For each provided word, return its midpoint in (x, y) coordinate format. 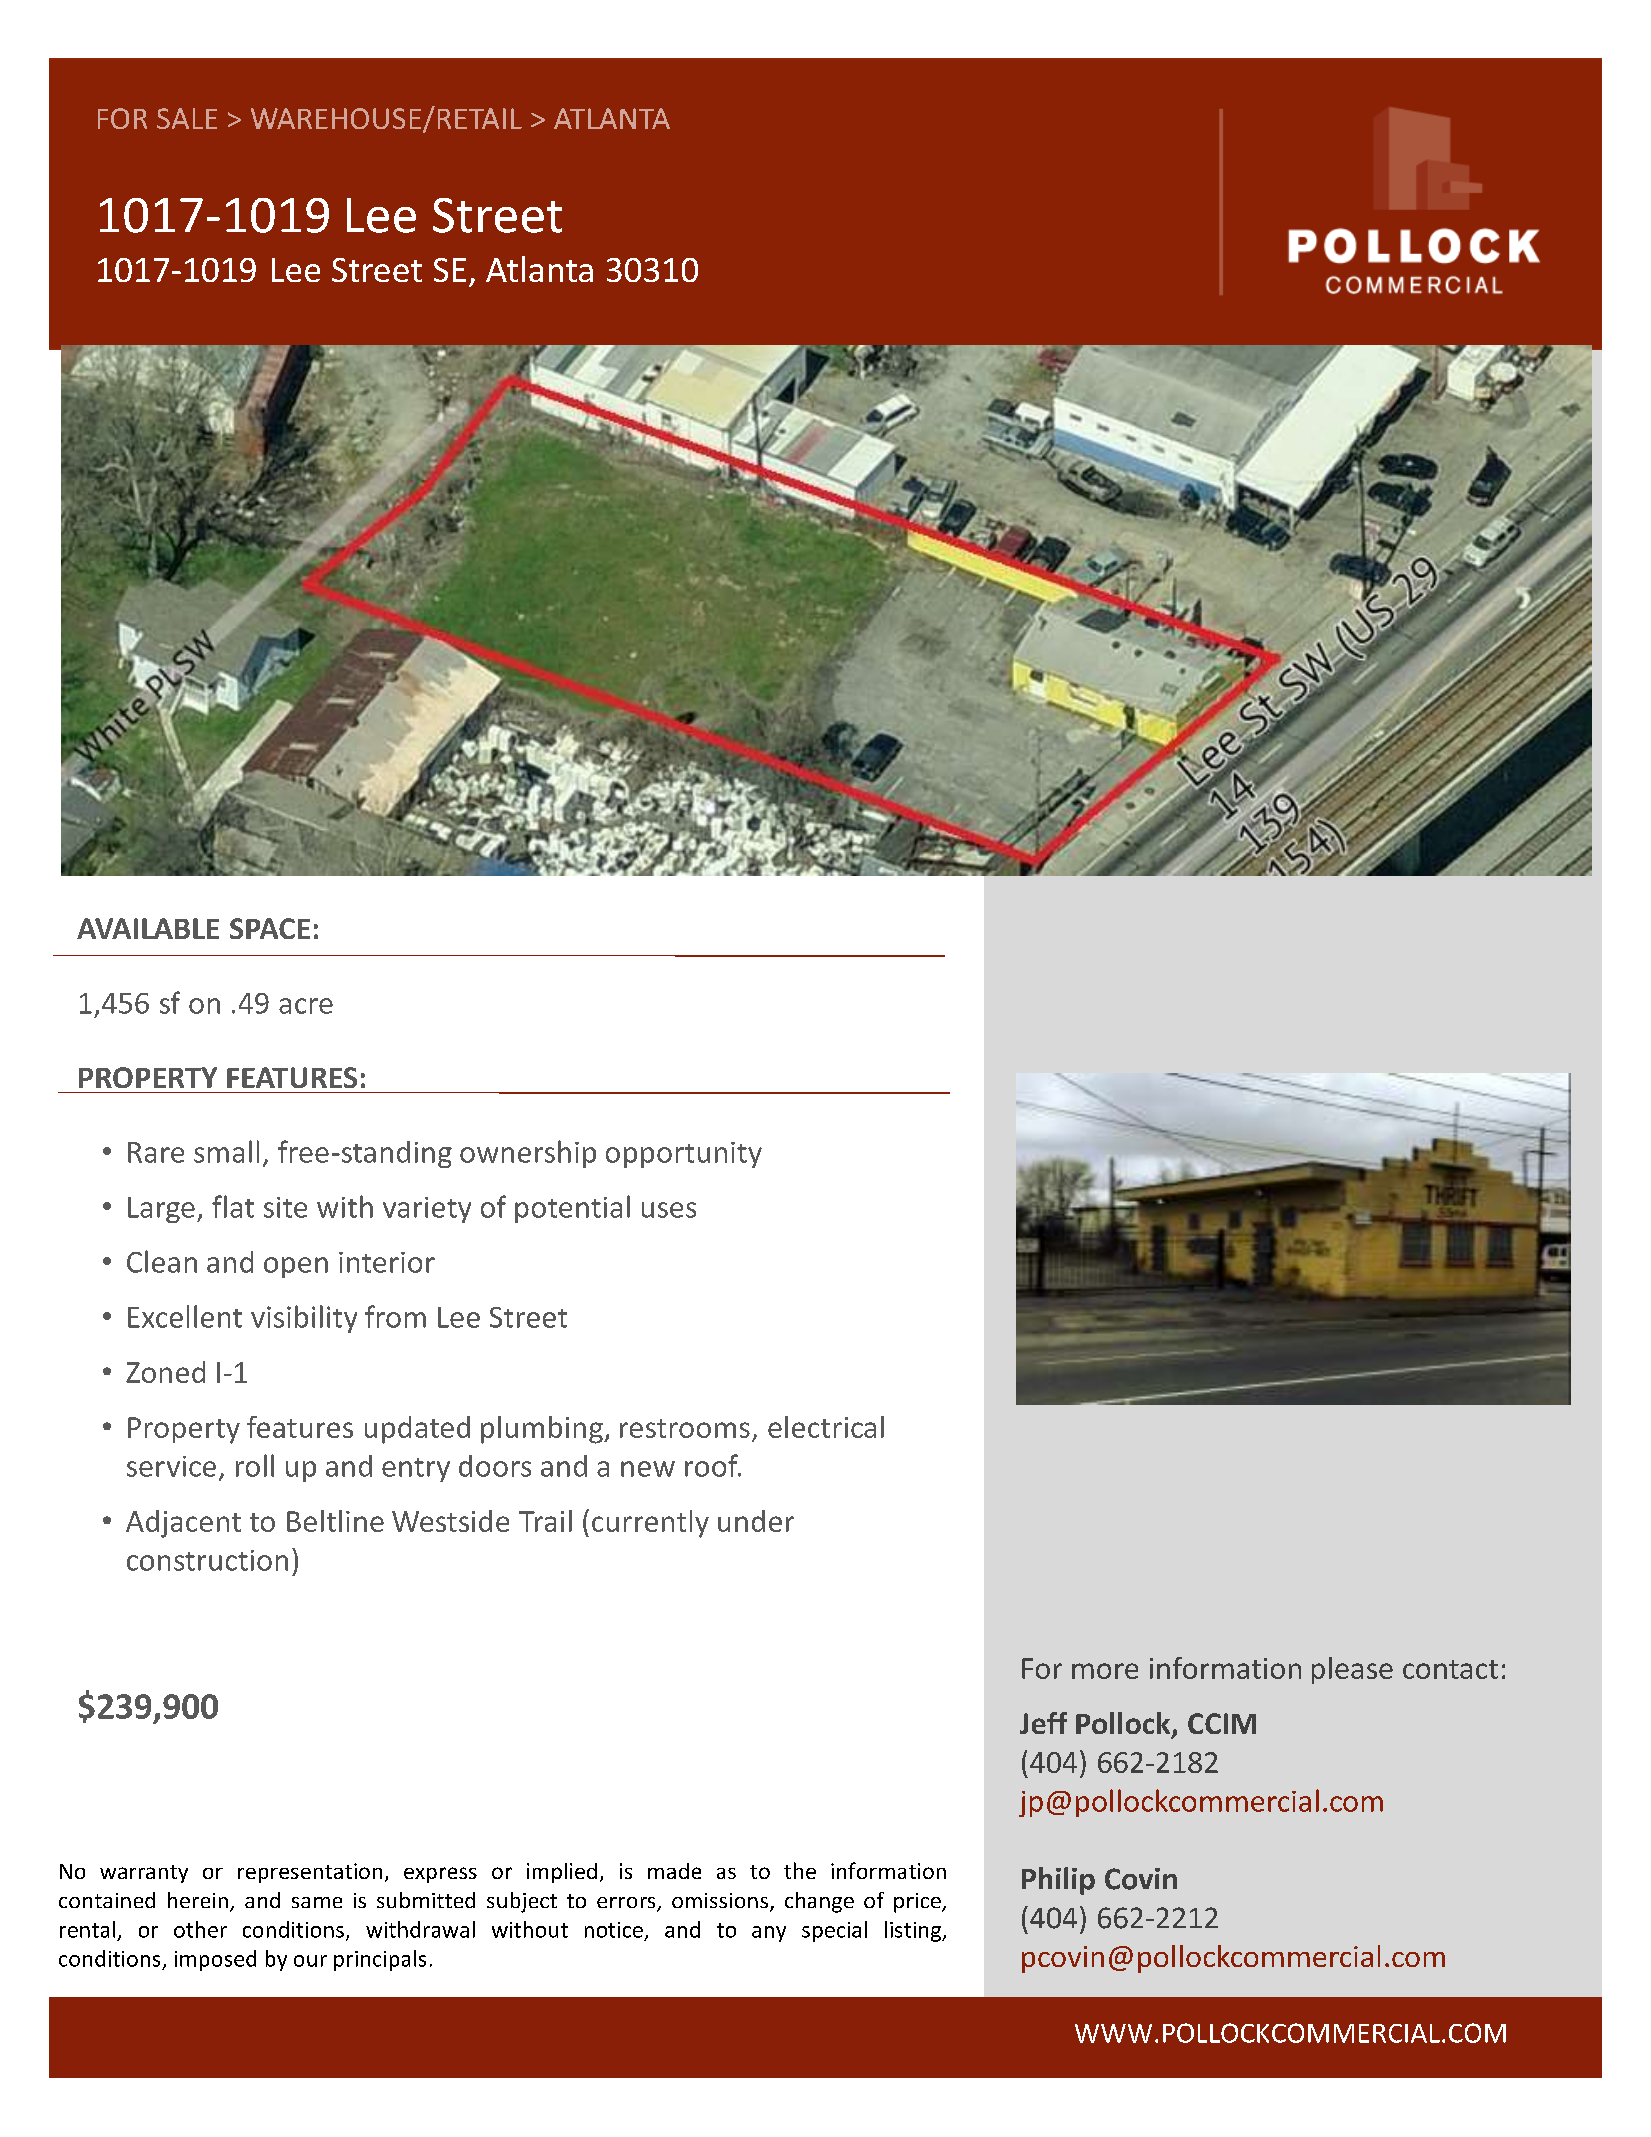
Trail (545, 1521)
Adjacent (183, 1524)
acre (306, 1006)
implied (562, 1873)
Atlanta (539, 269)
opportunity (684, 1155)
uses (669, 1210)
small (226, 1151)
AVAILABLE (148, 928)
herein (198, 1900)
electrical (826, 1427)
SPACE (270, 928)
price (918, 1903)
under (756, 1521)
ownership (528, 1154)
